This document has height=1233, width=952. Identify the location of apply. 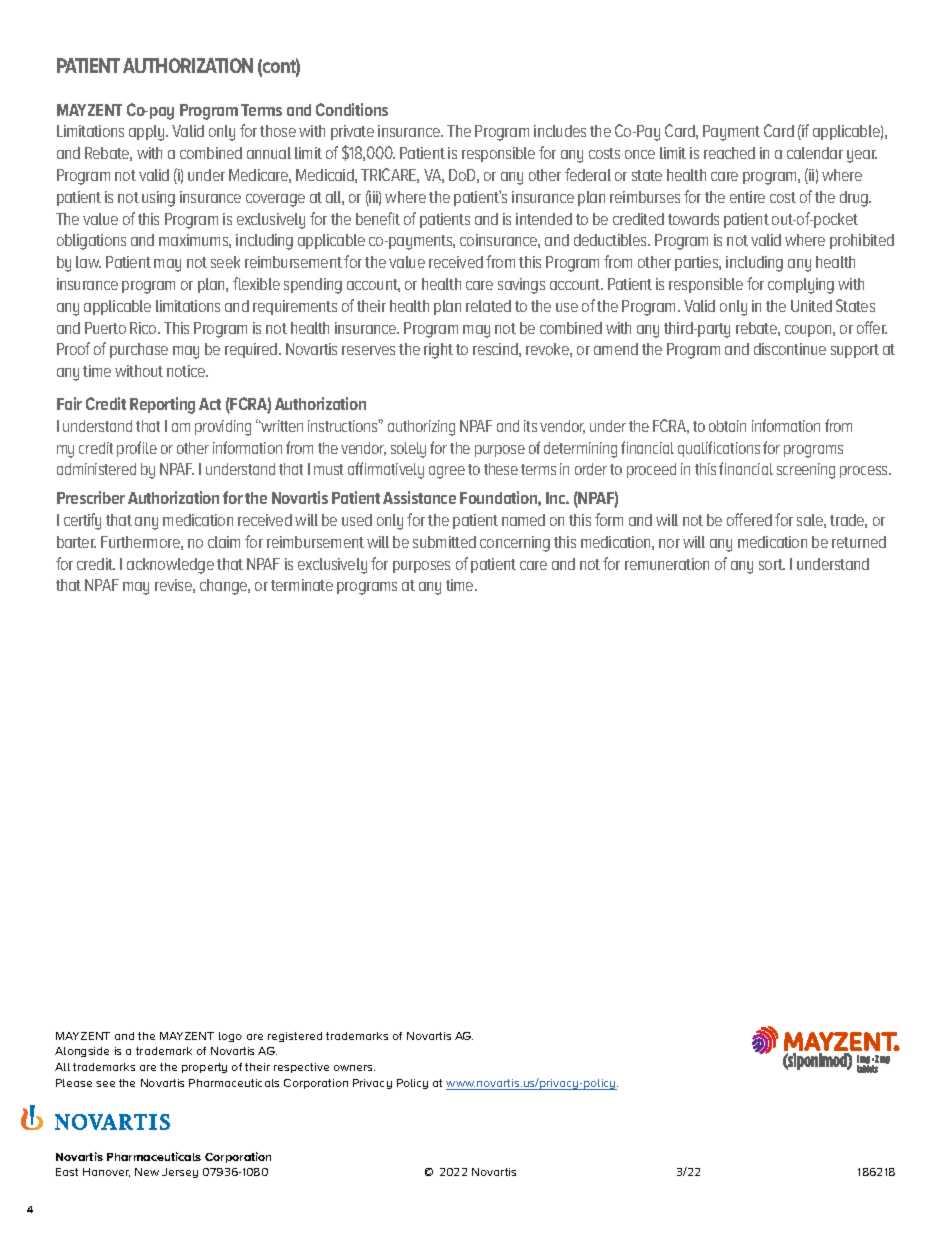
(148, 133).
